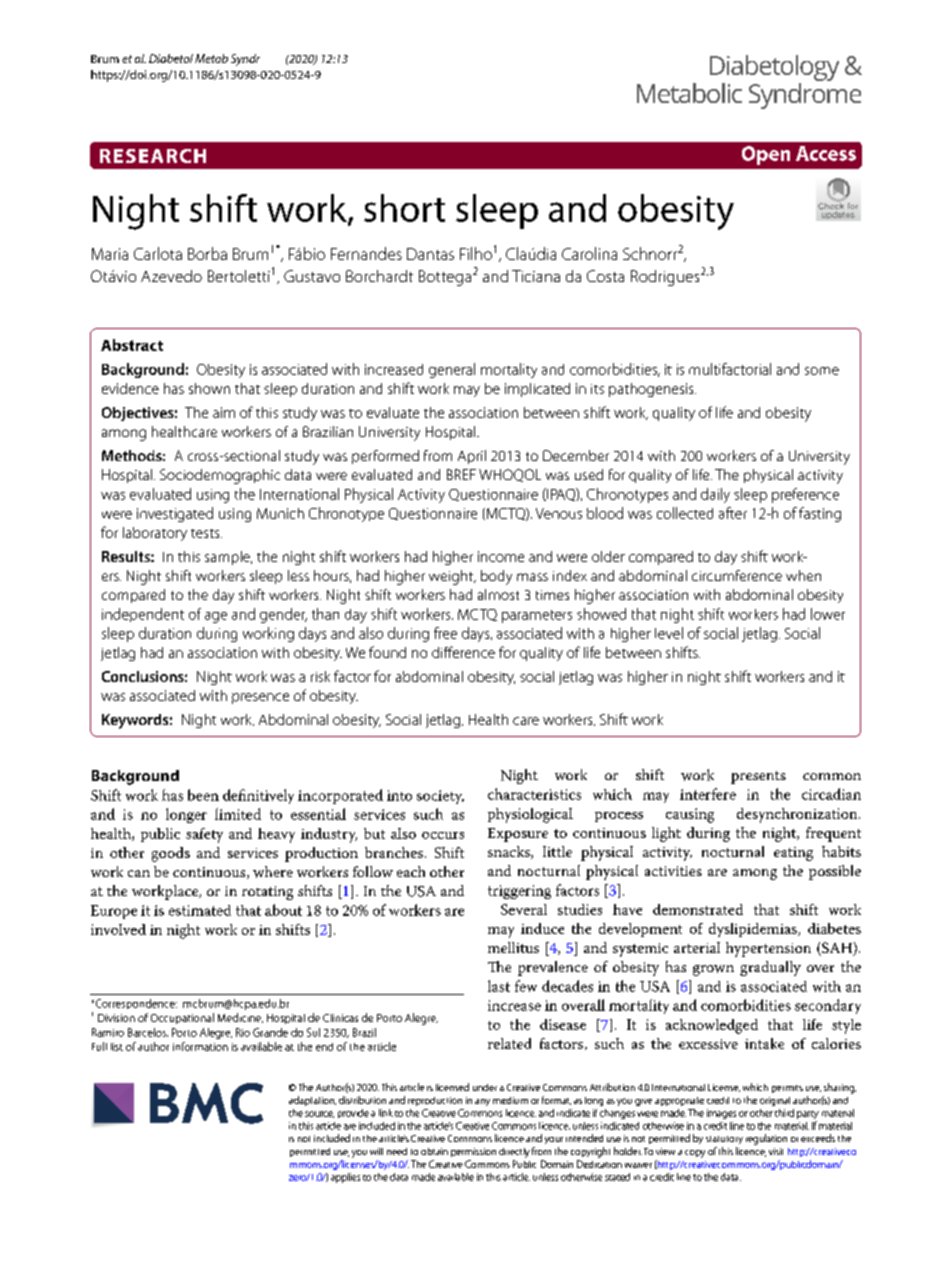  What do you see at coordinates (519, 892) in the document?
I see `triggering` at bounding box center [519, 892].
